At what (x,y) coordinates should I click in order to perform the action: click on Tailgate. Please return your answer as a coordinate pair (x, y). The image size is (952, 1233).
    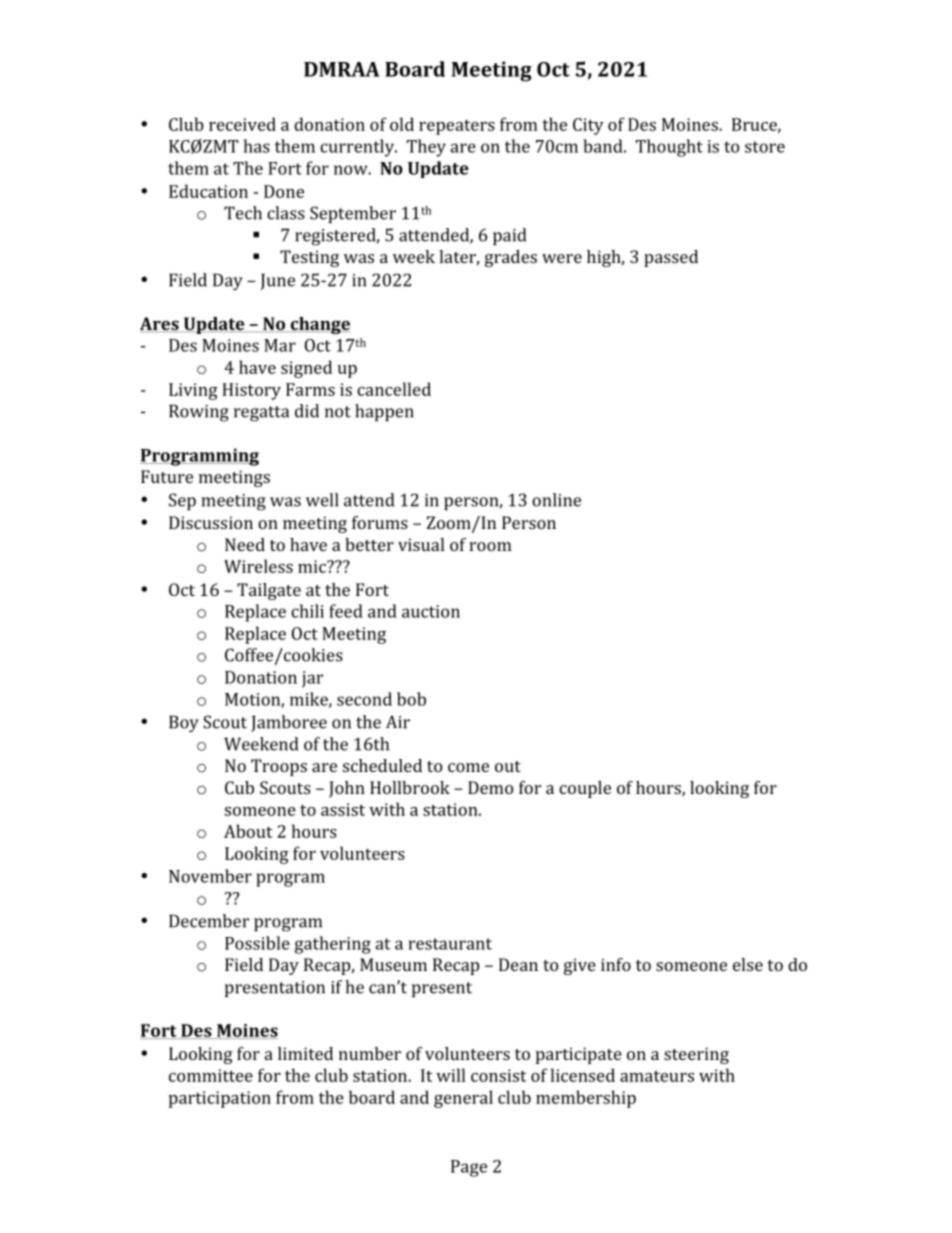
    Looking at the image, I should click on (269, 591).
